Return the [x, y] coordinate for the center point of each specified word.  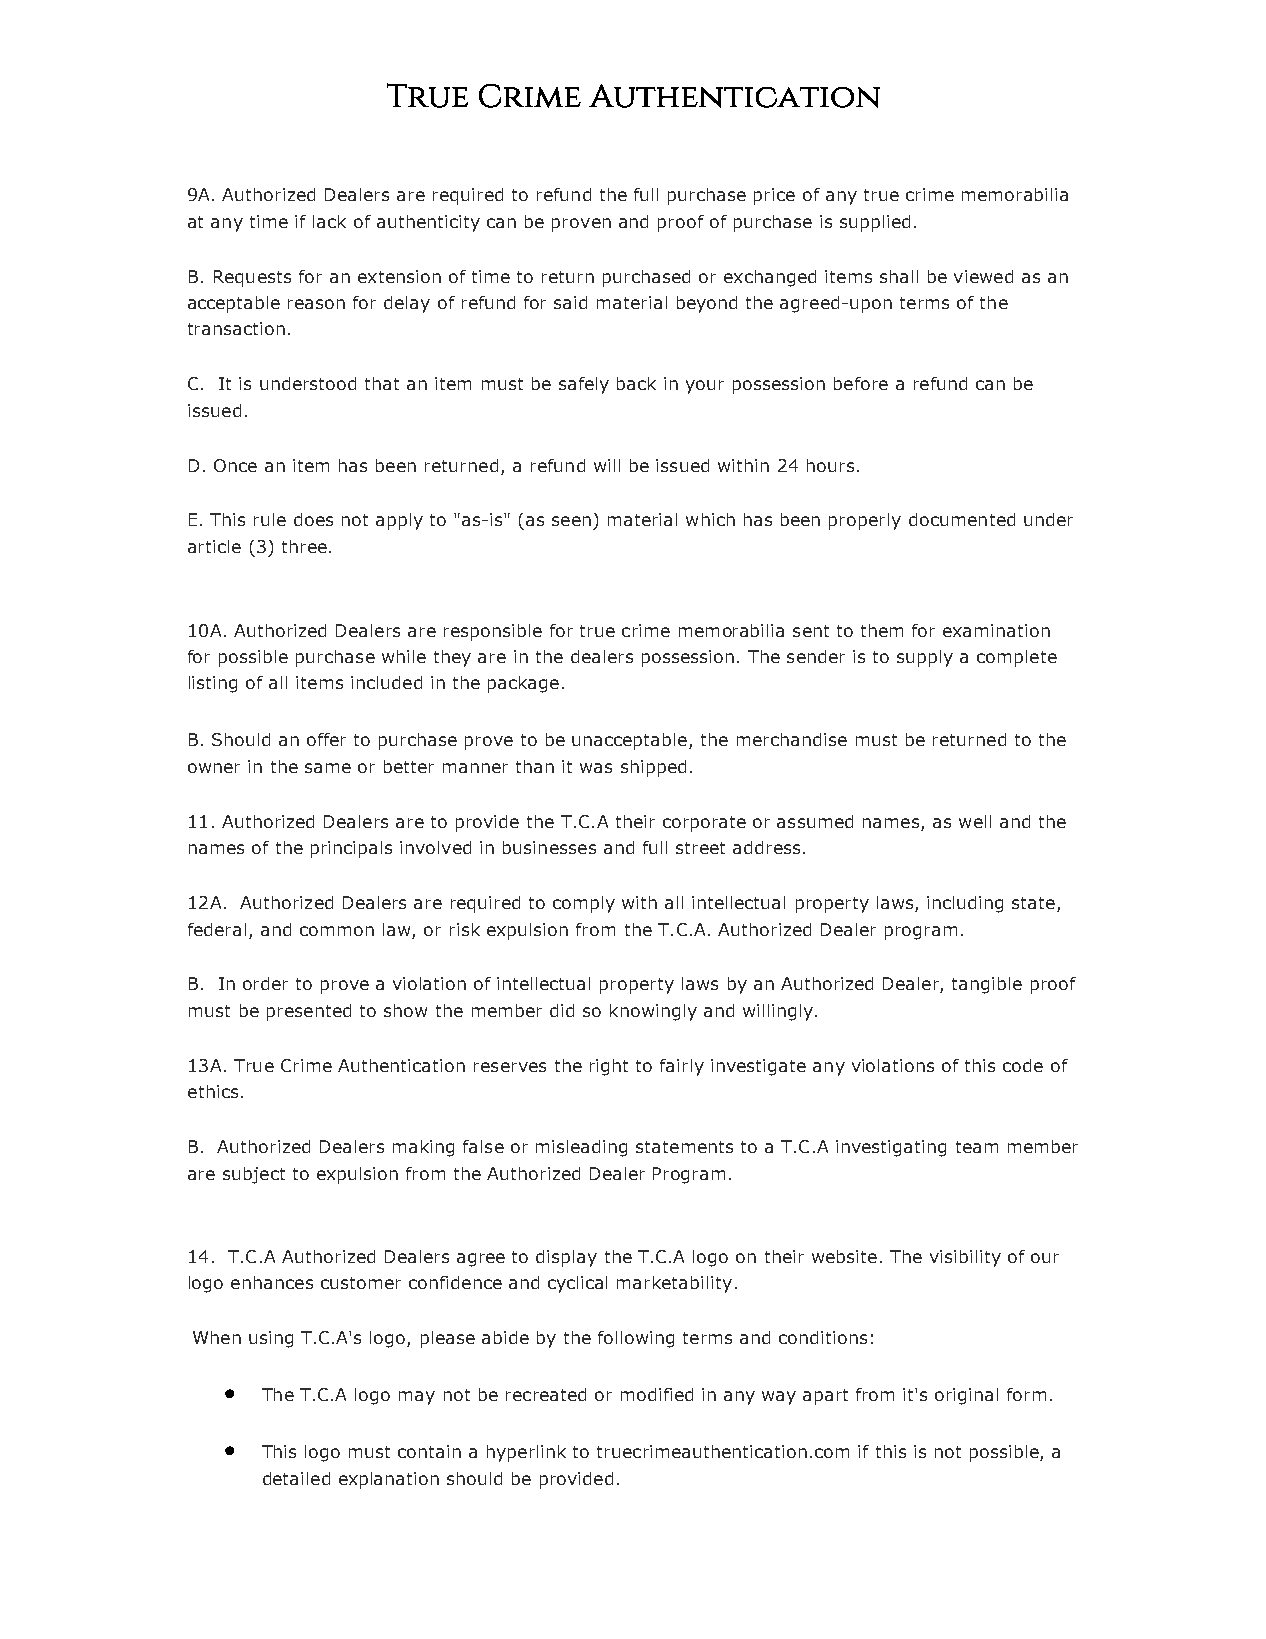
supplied [875, 223]
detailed [296, 1478]
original [966, 1396]
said [570, 302]
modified [657, 1394]
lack [329, 221]
